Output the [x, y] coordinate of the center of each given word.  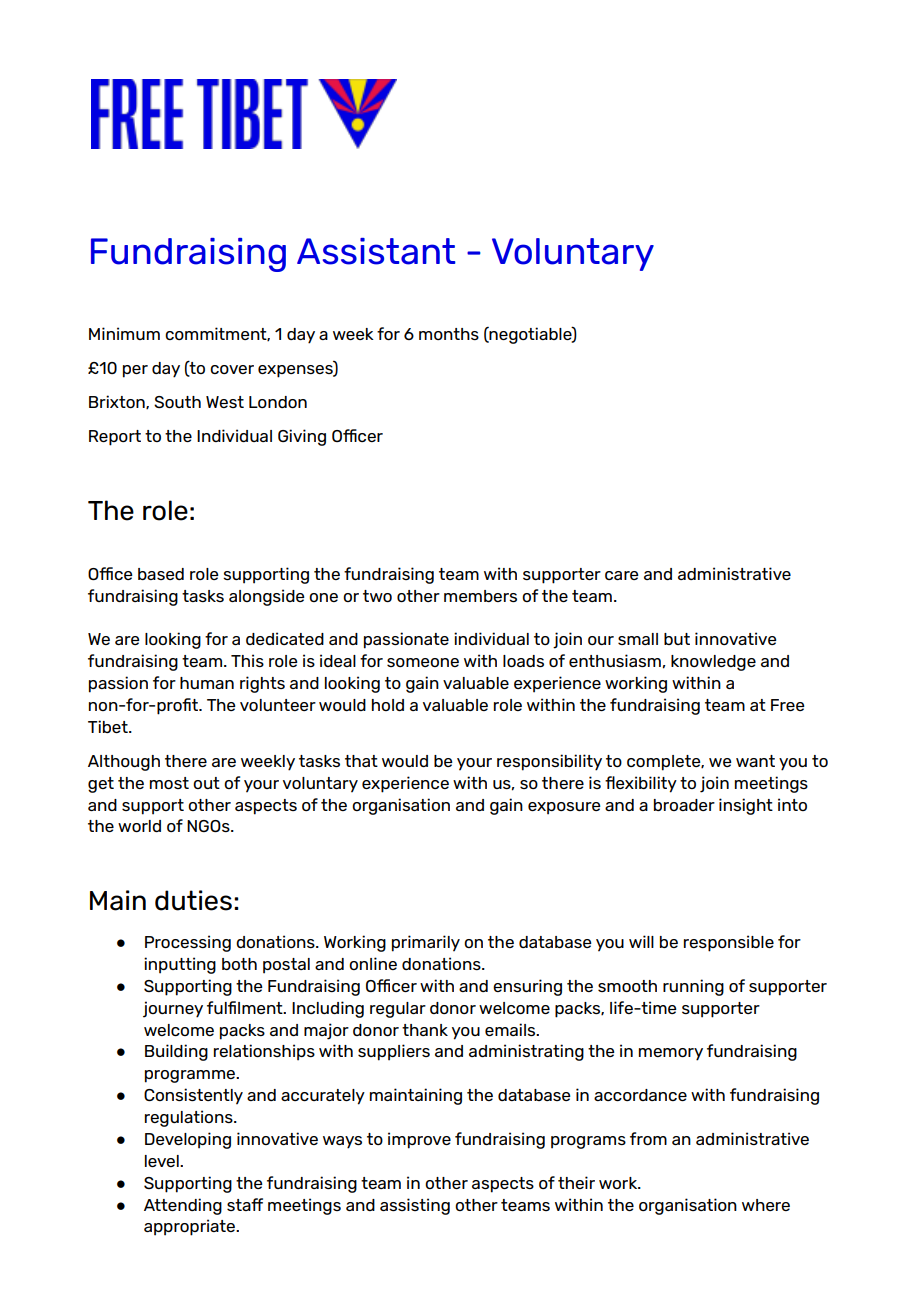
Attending [183, 1206]
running [693, 987]
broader [684, 805]
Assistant [376, 251]
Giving [302, 437]
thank [425, 1030]
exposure [564, 808]
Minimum [124, 333]
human [207, 683]
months [449, 334]
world [139, 826]
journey [173, 1009]
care [622, 575]
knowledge [713, 663]
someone [423, 662]
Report [115, 438]
